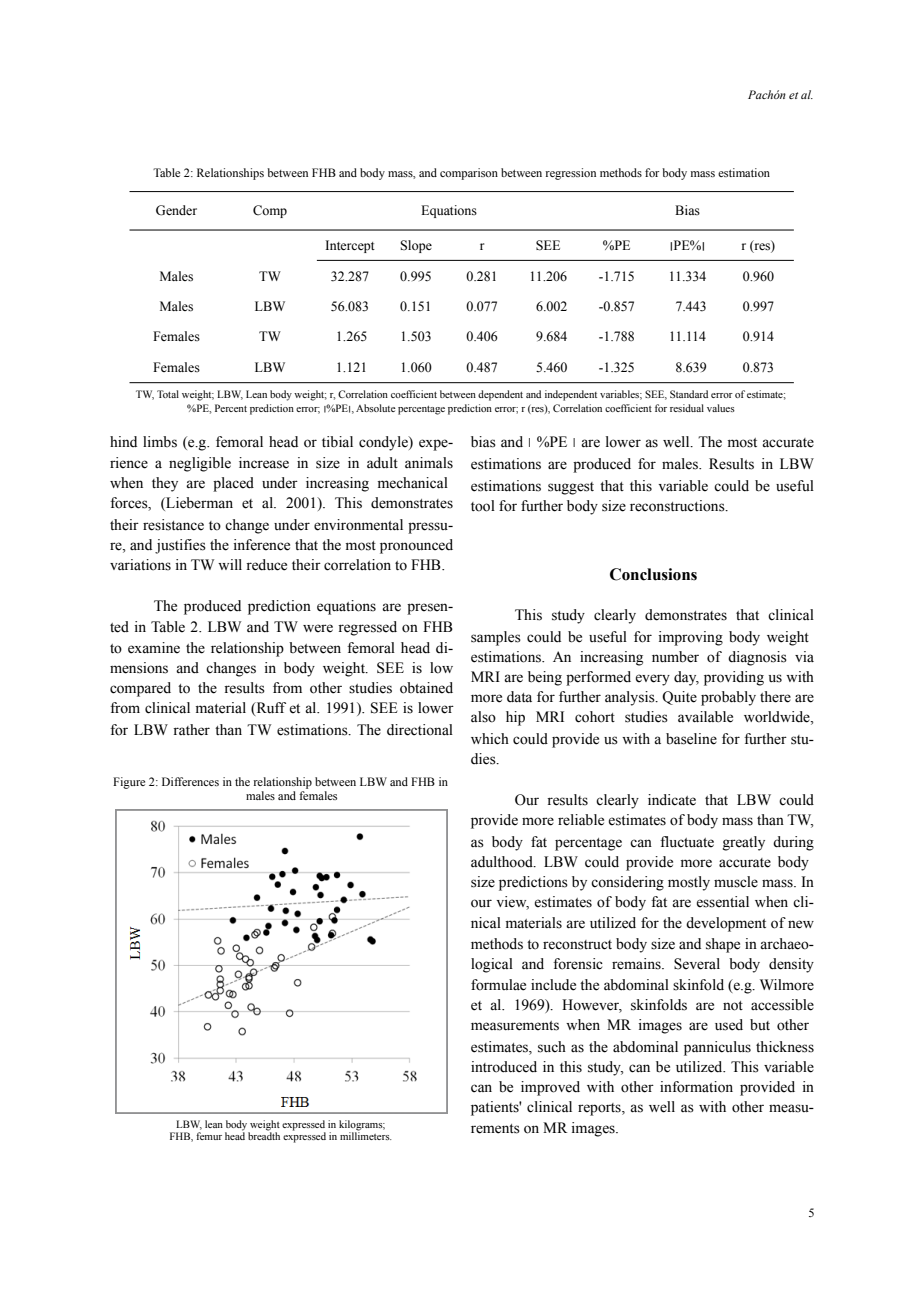 The height and width of the screenshot is (1308, 924). What do you see at coordinates (672, 800) in the screenshot?
I see `indicate` at bounding box center [672, 800].
